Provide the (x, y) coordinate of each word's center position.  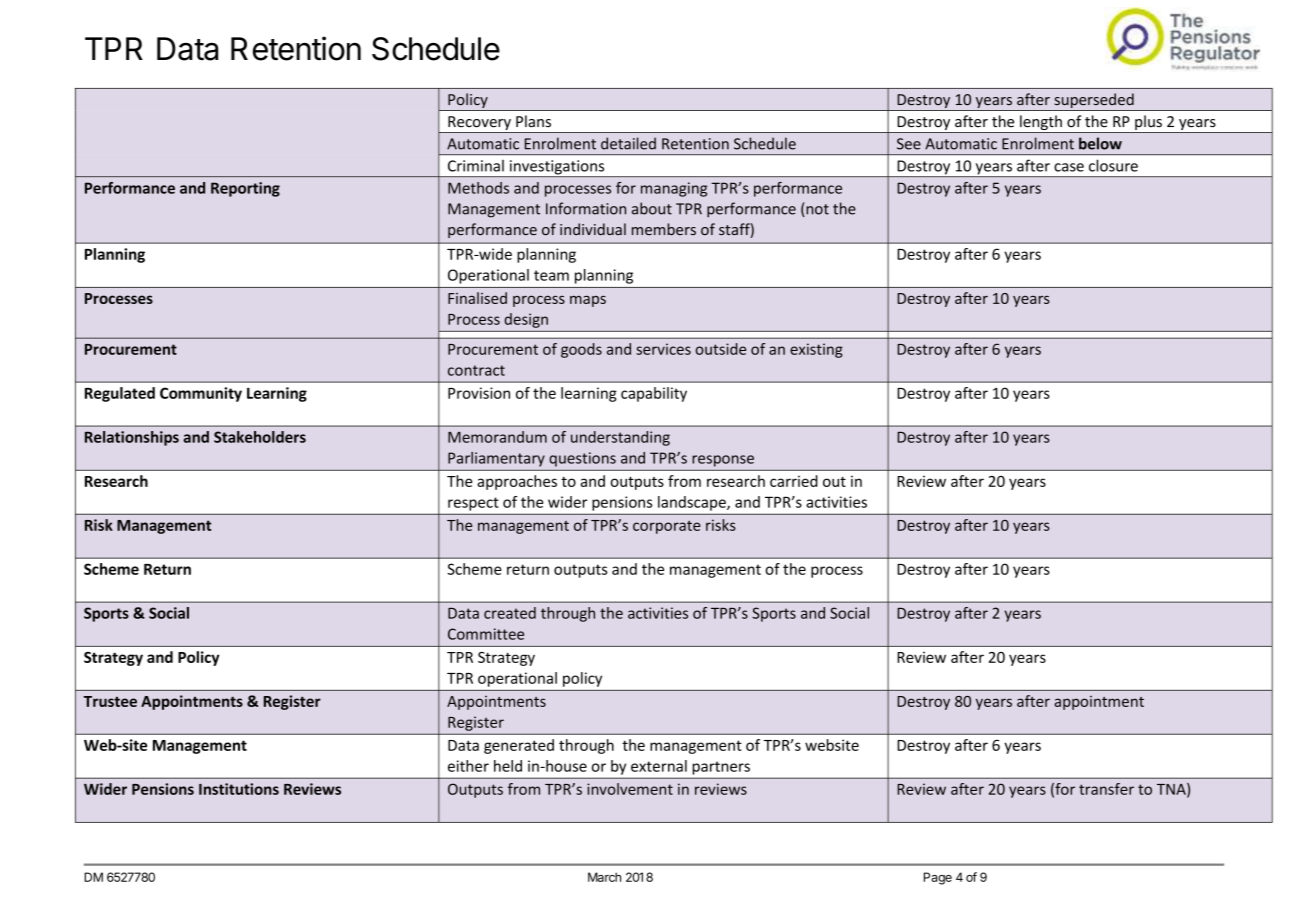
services (663, 349)
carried (794, 481)
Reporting (245, 189)
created (510, 613)
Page (938, 878)
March (604, 877)
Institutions (239, 789)
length (1041, 124)
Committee (486, 634)
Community (201, 394)
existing (816, 350)
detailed (628, 143)
